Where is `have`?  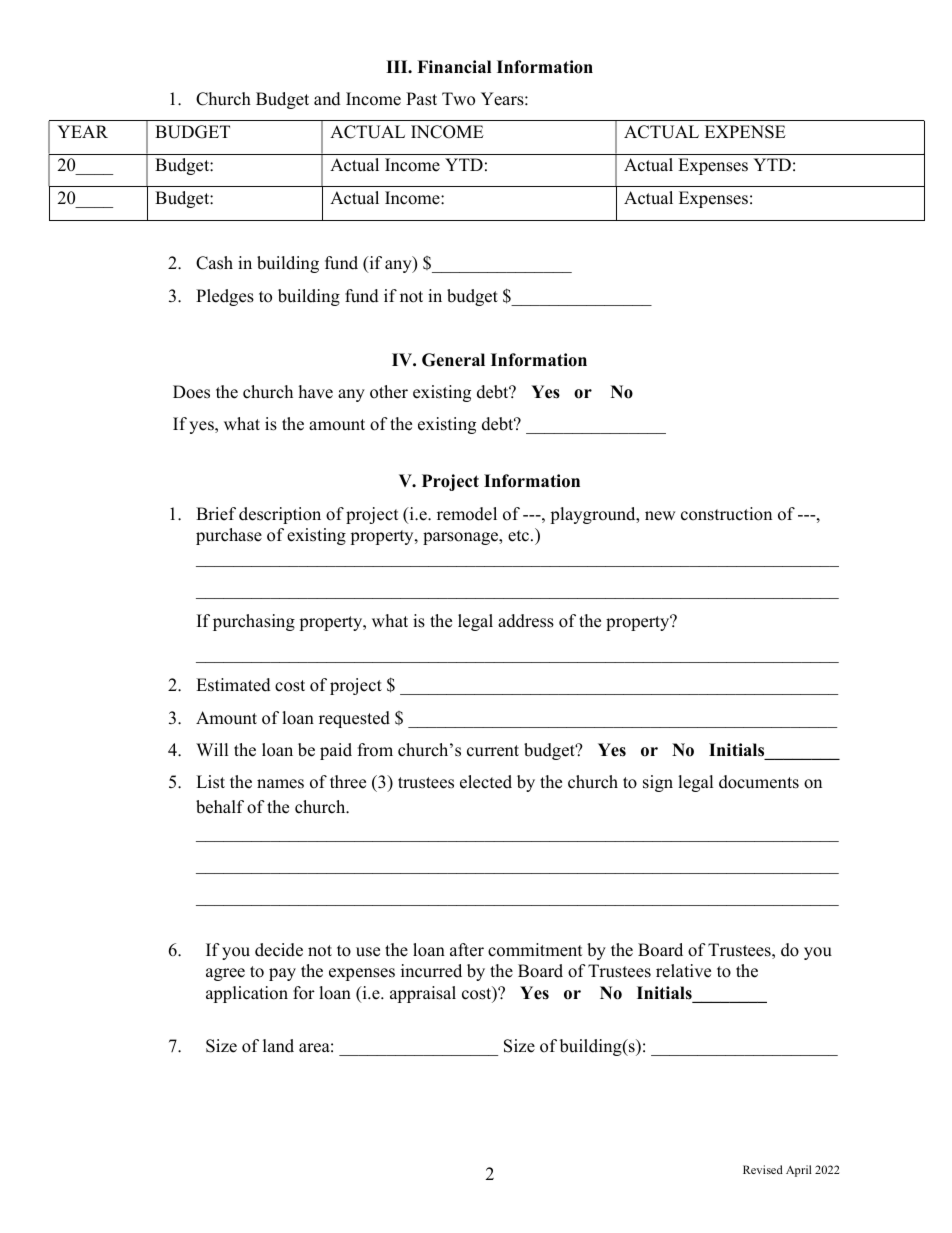 have is located at coordinates (316, 392).
